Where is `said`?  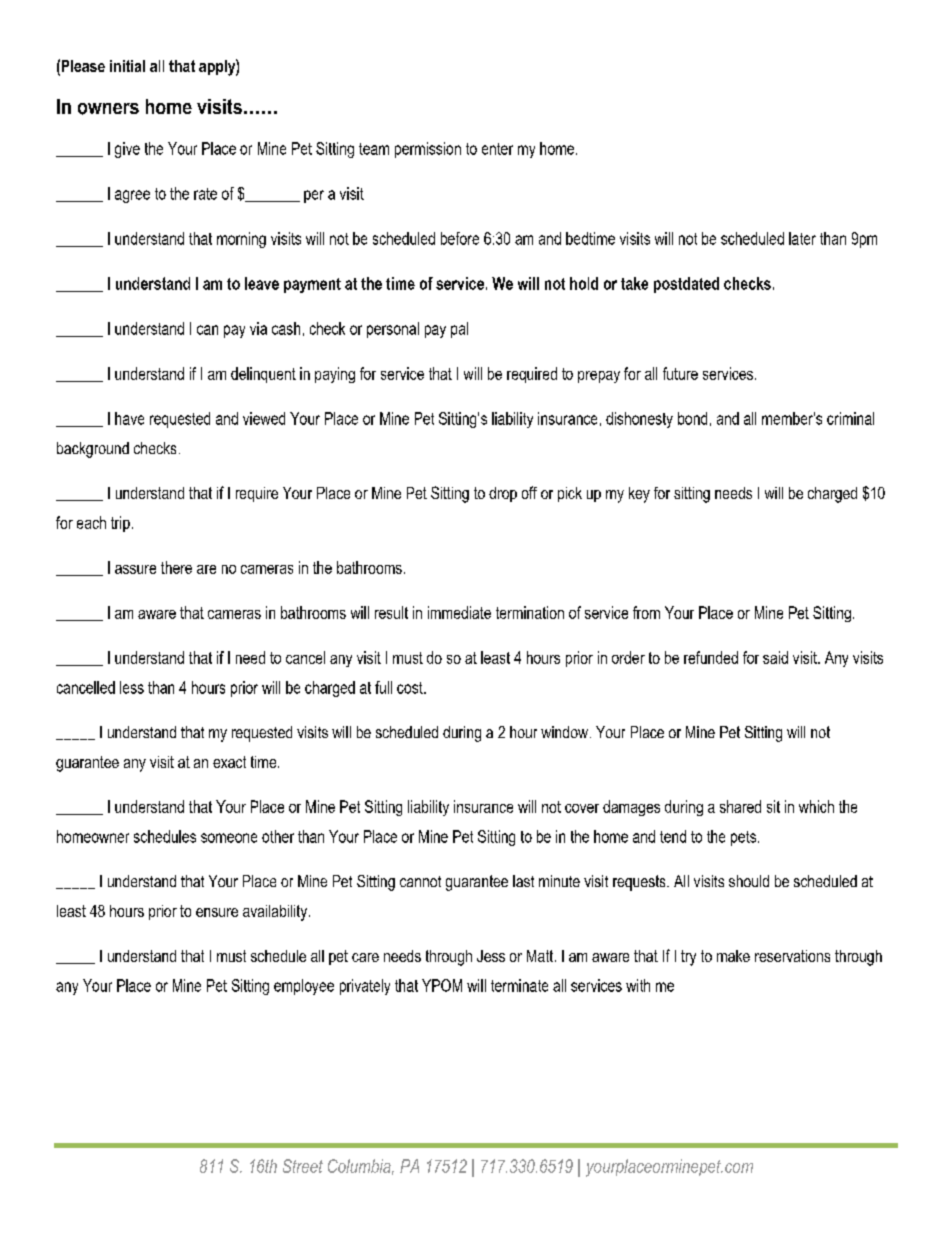
said is located at coordinates (775, 657).
